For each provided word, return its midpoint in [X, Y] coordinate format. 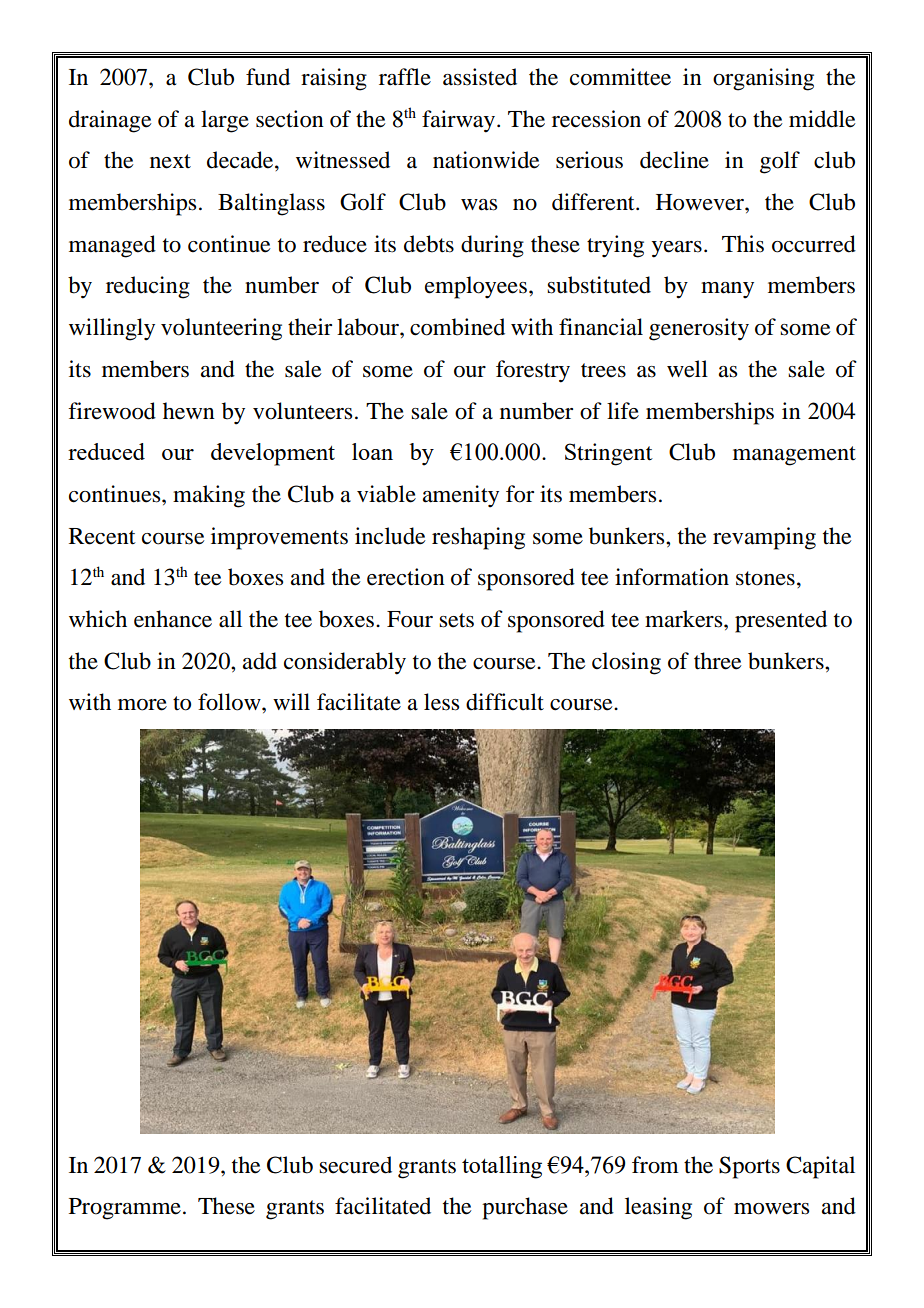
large [225, 121]
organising [763, 79]
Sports [749, 1167]
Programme [125, 1209]
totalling [502, 1167]
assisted [480, 77]
